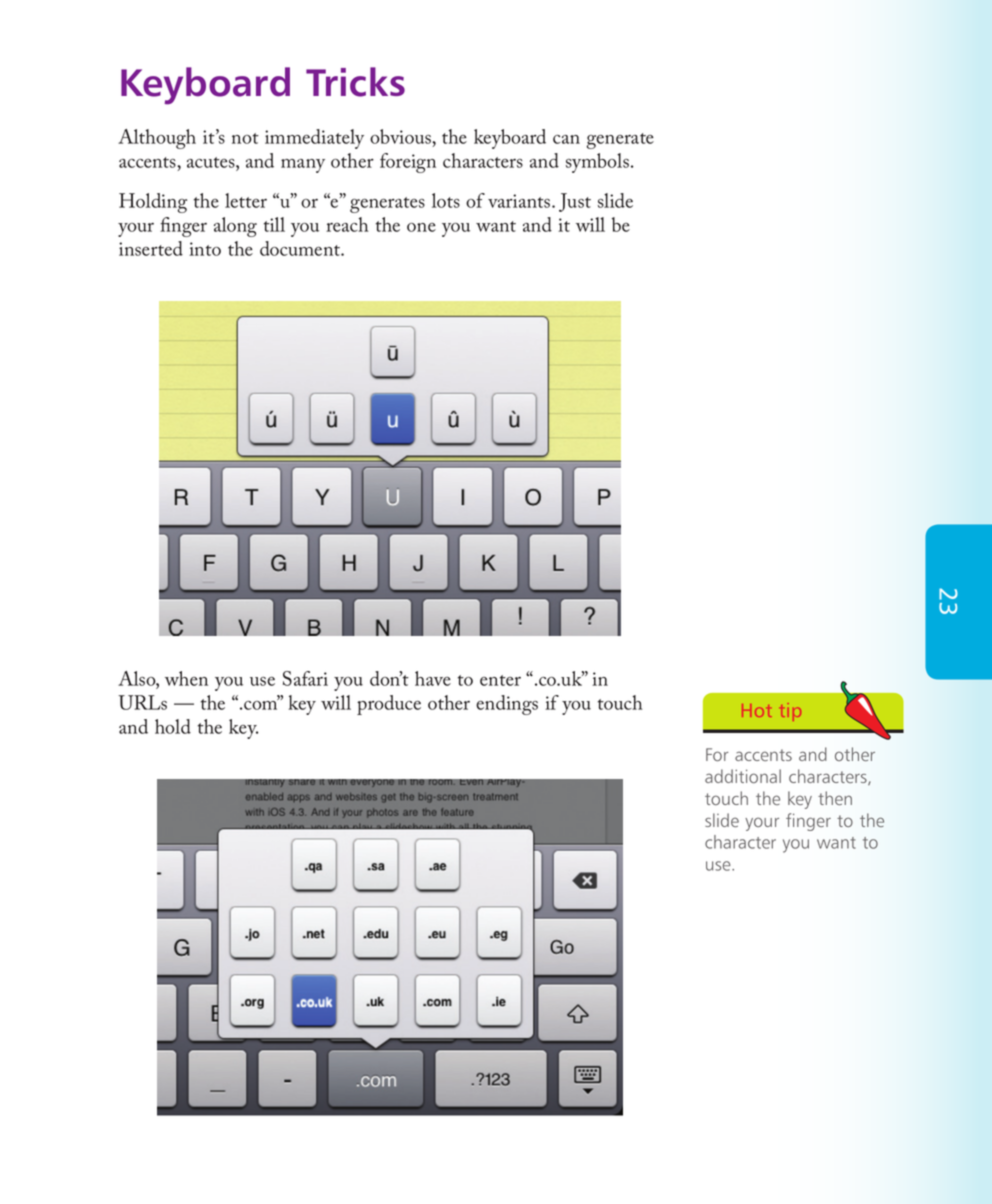  What do you see at coordinates (347, 224) in the screenshot?
I see `reach` at bounding box center [347, 224].
